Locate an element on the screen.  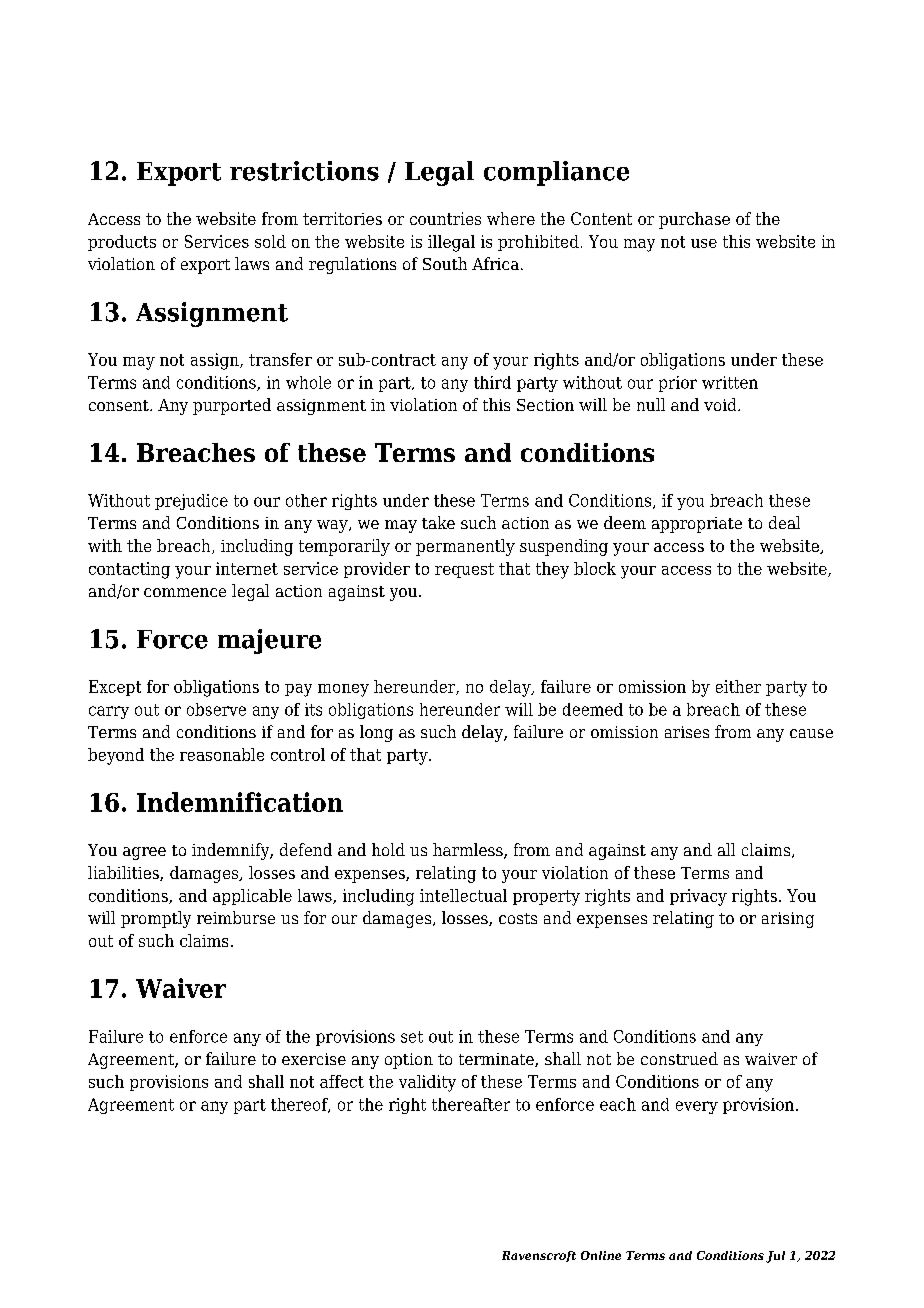
long is located at coordinates (376, 733).
